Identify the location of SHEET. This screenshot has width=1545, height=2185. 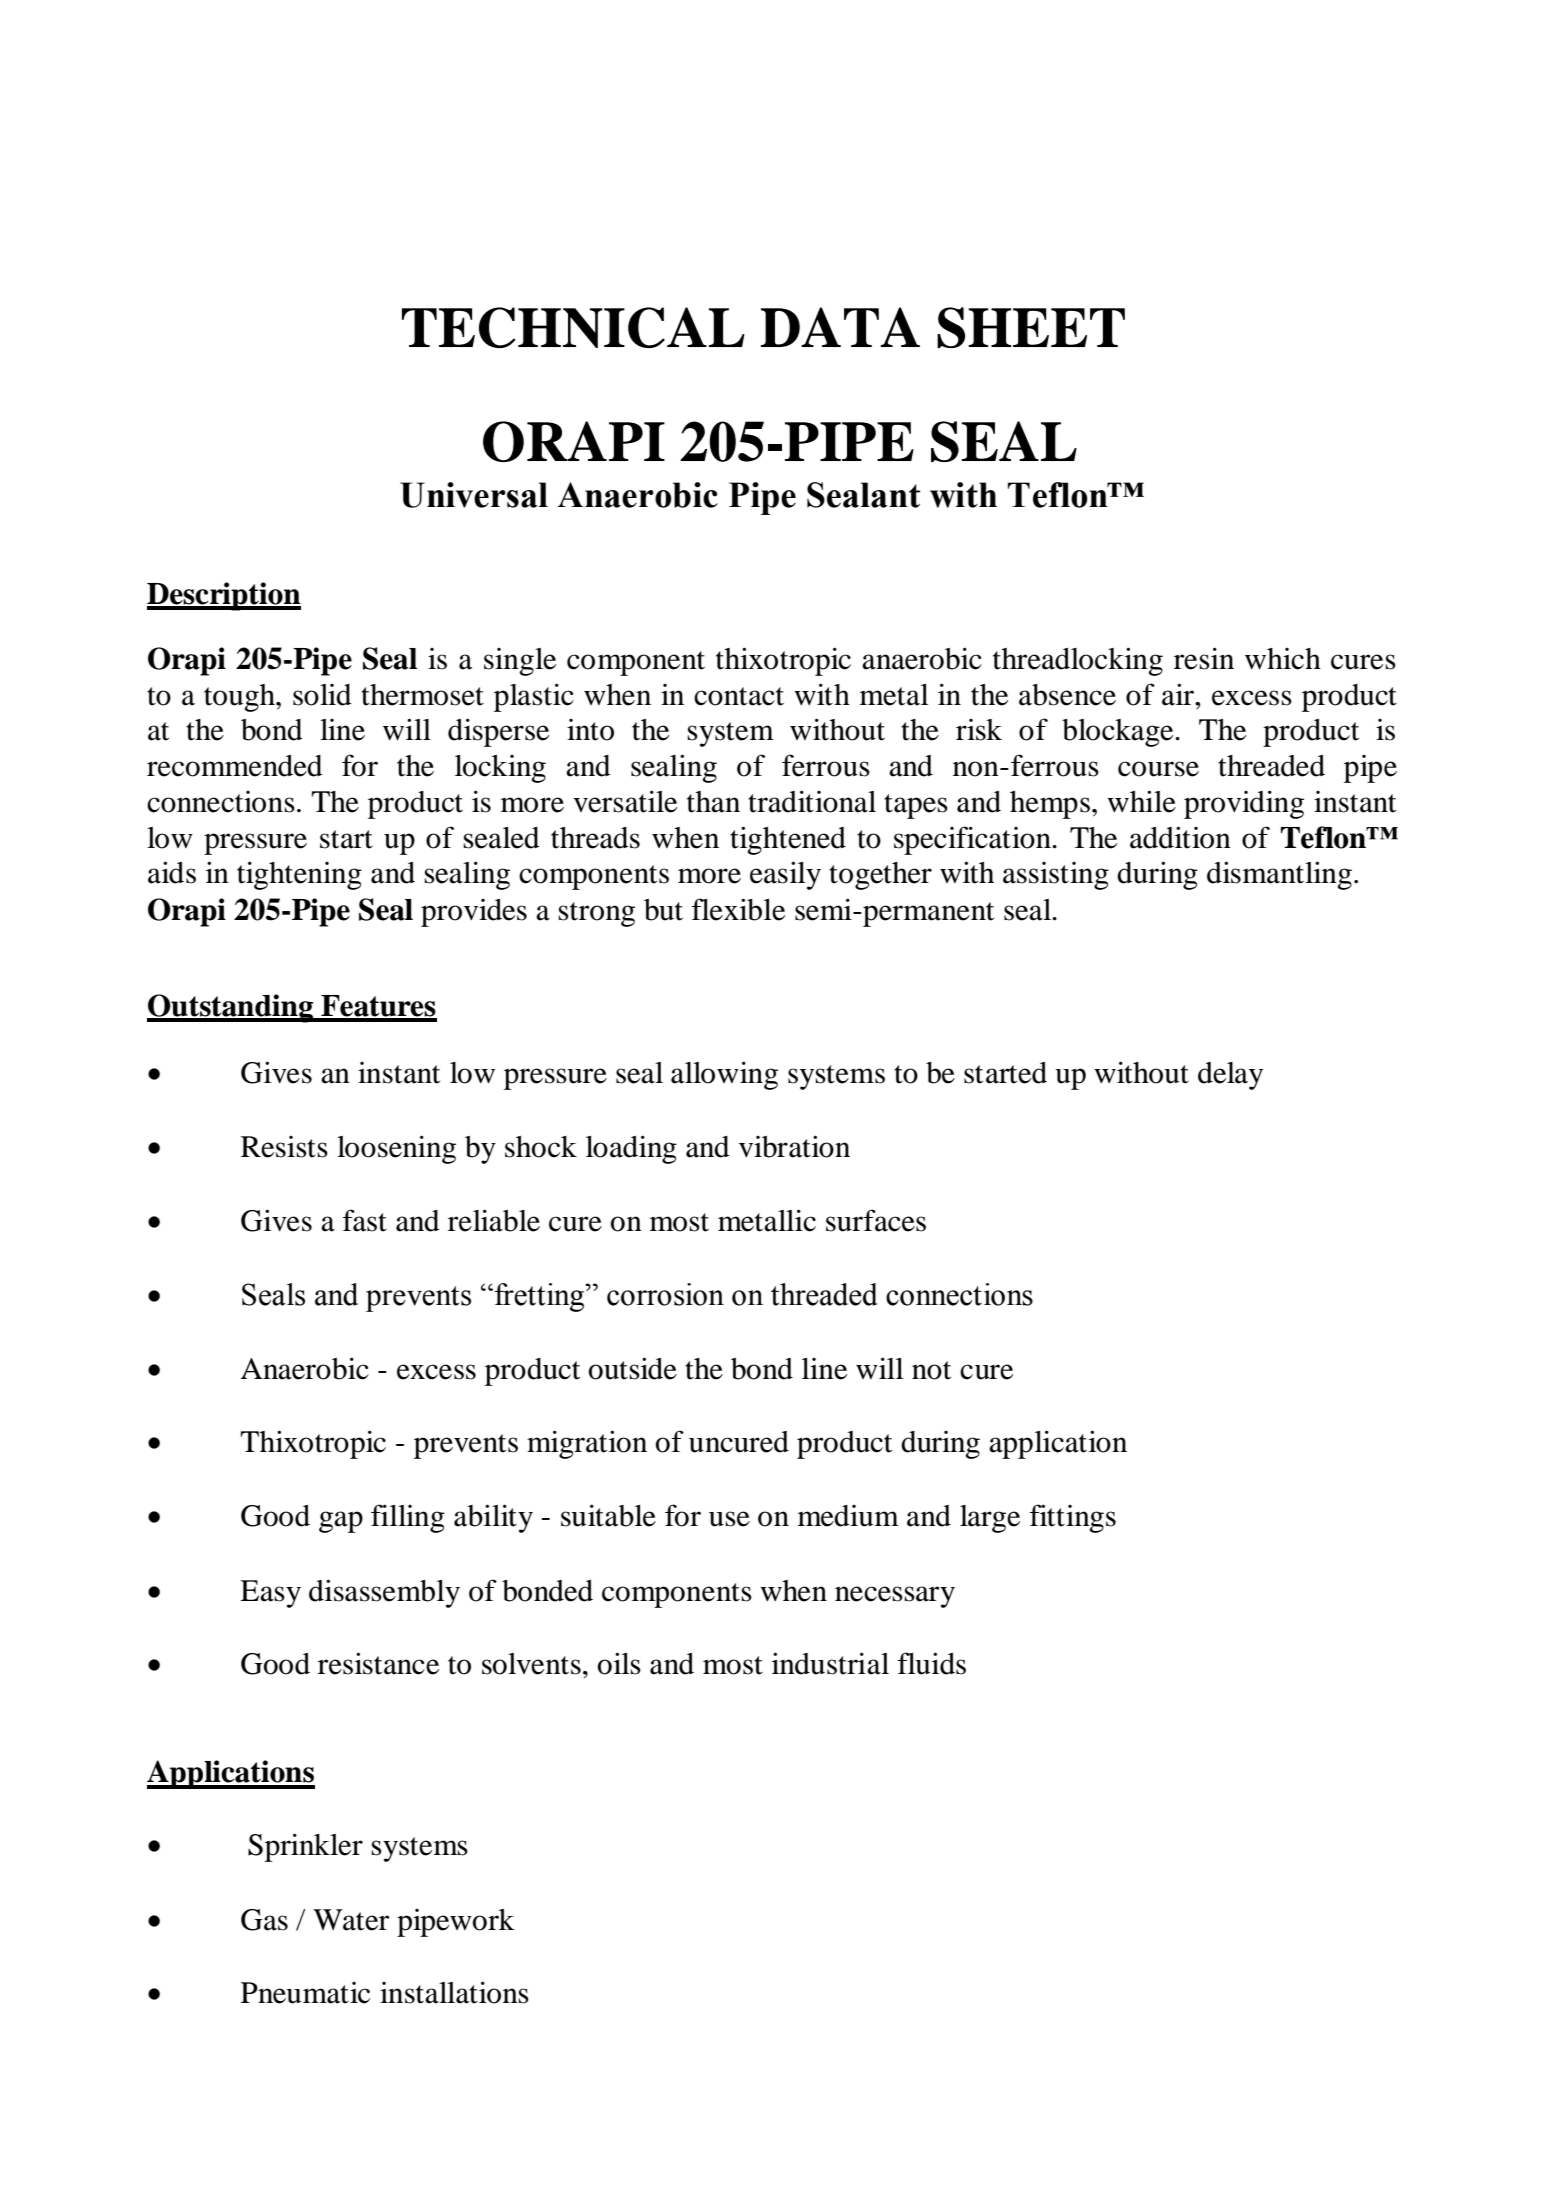
(1031, 327).
